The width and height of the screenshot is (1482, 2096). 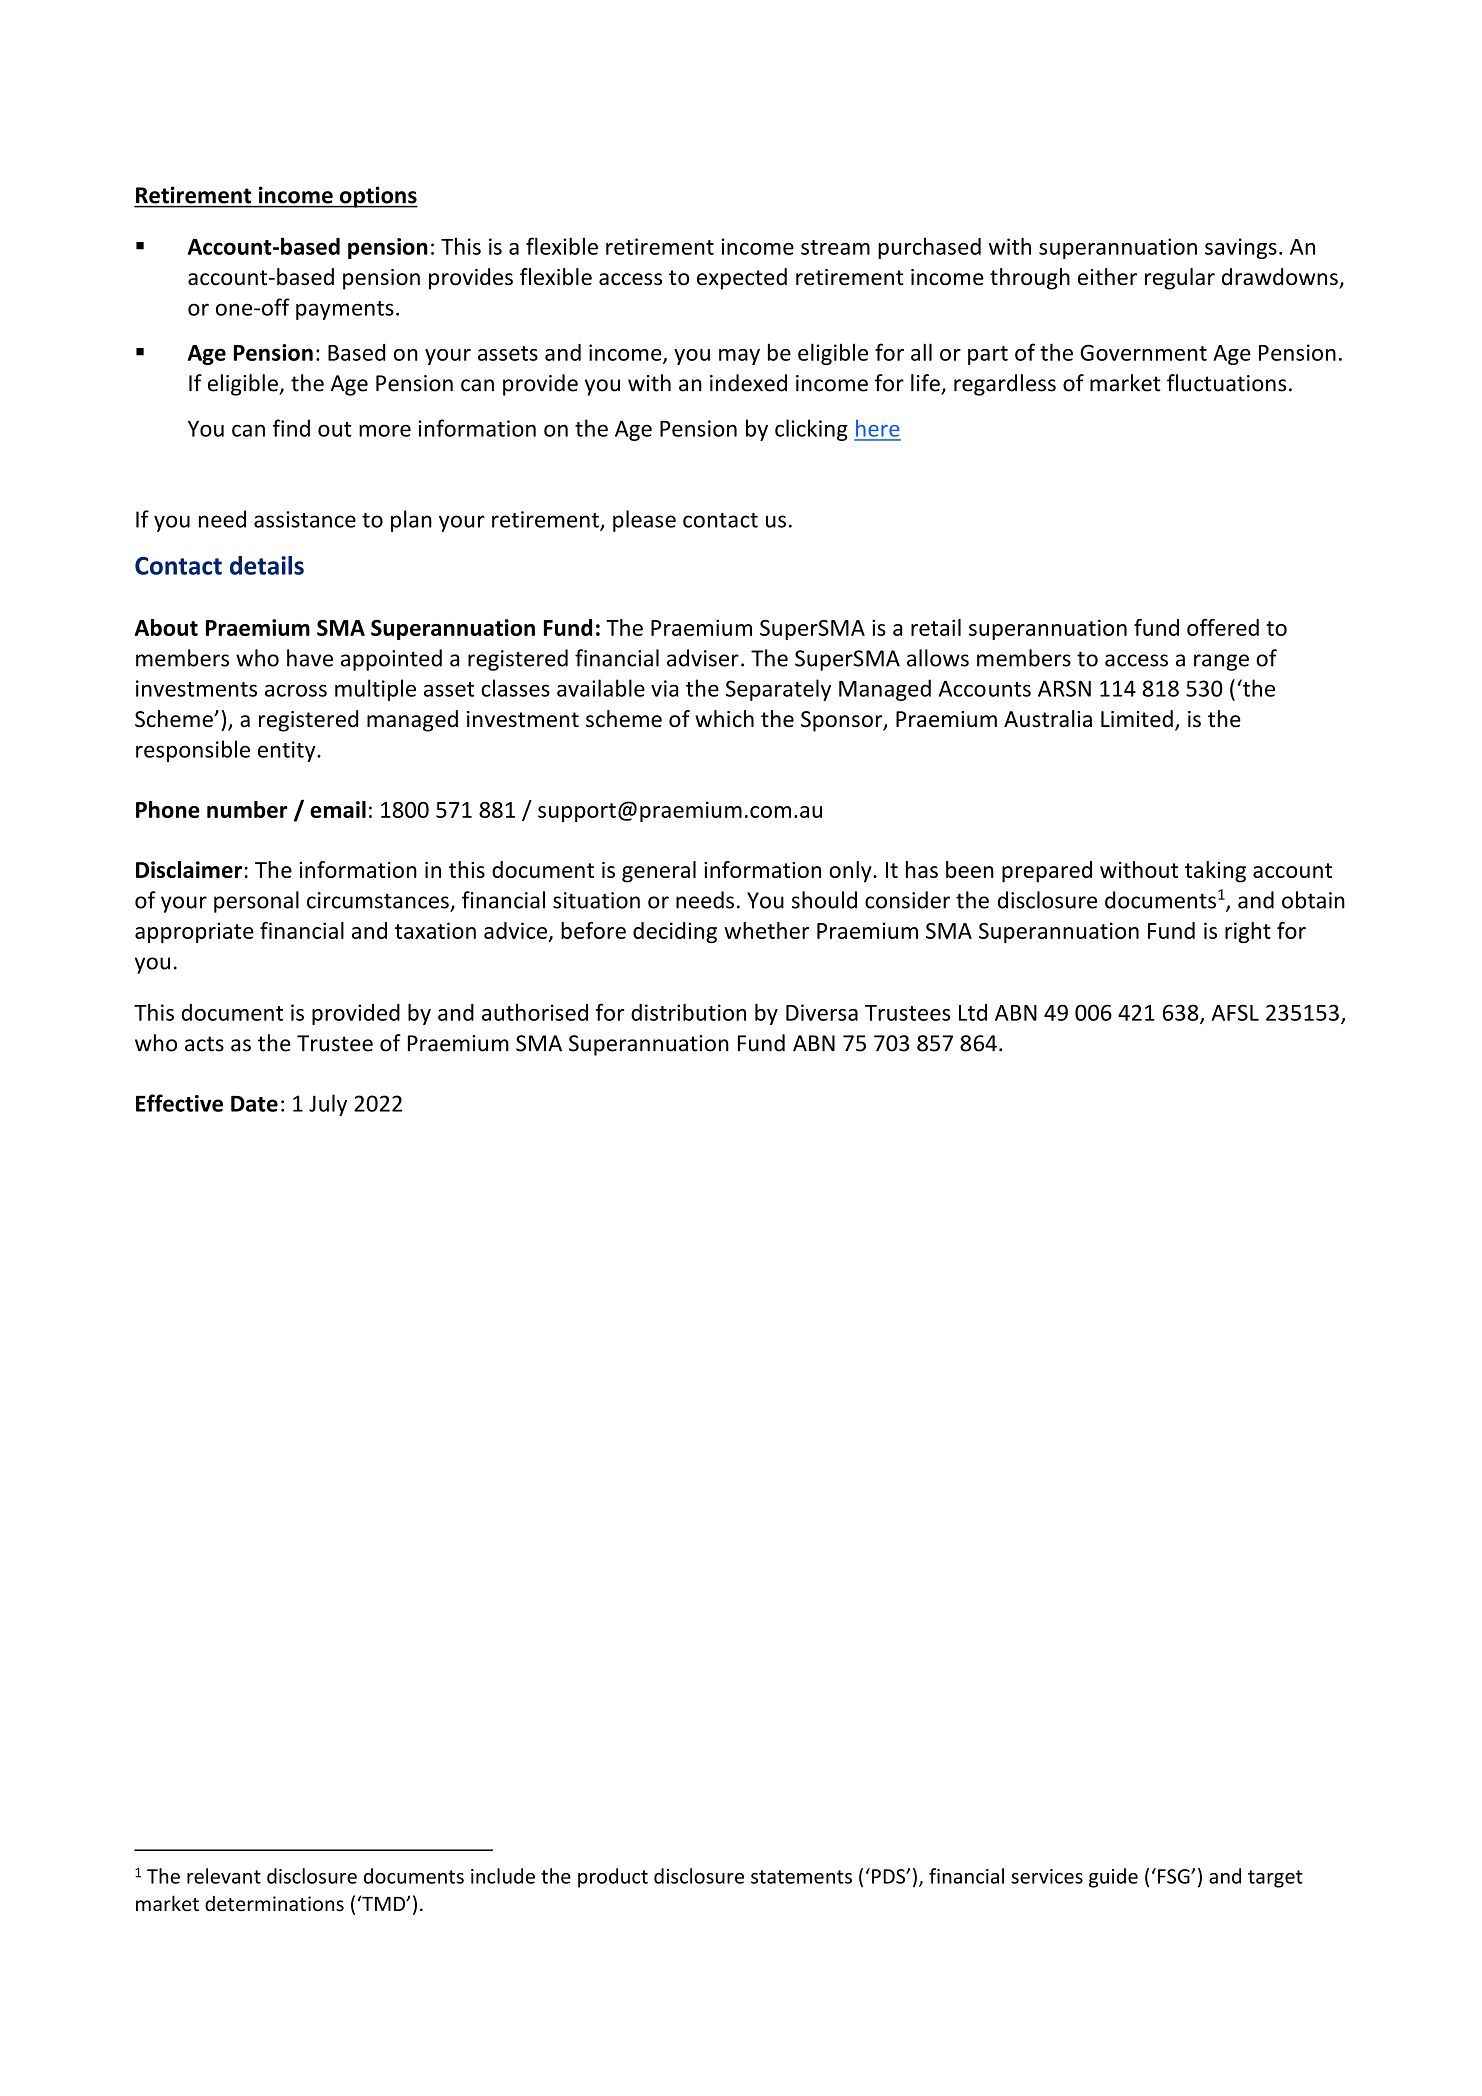 What do you see at coordinates (274, 1903) in the screenshot?
I see `determinations` at bounding box center [274, 1903].
